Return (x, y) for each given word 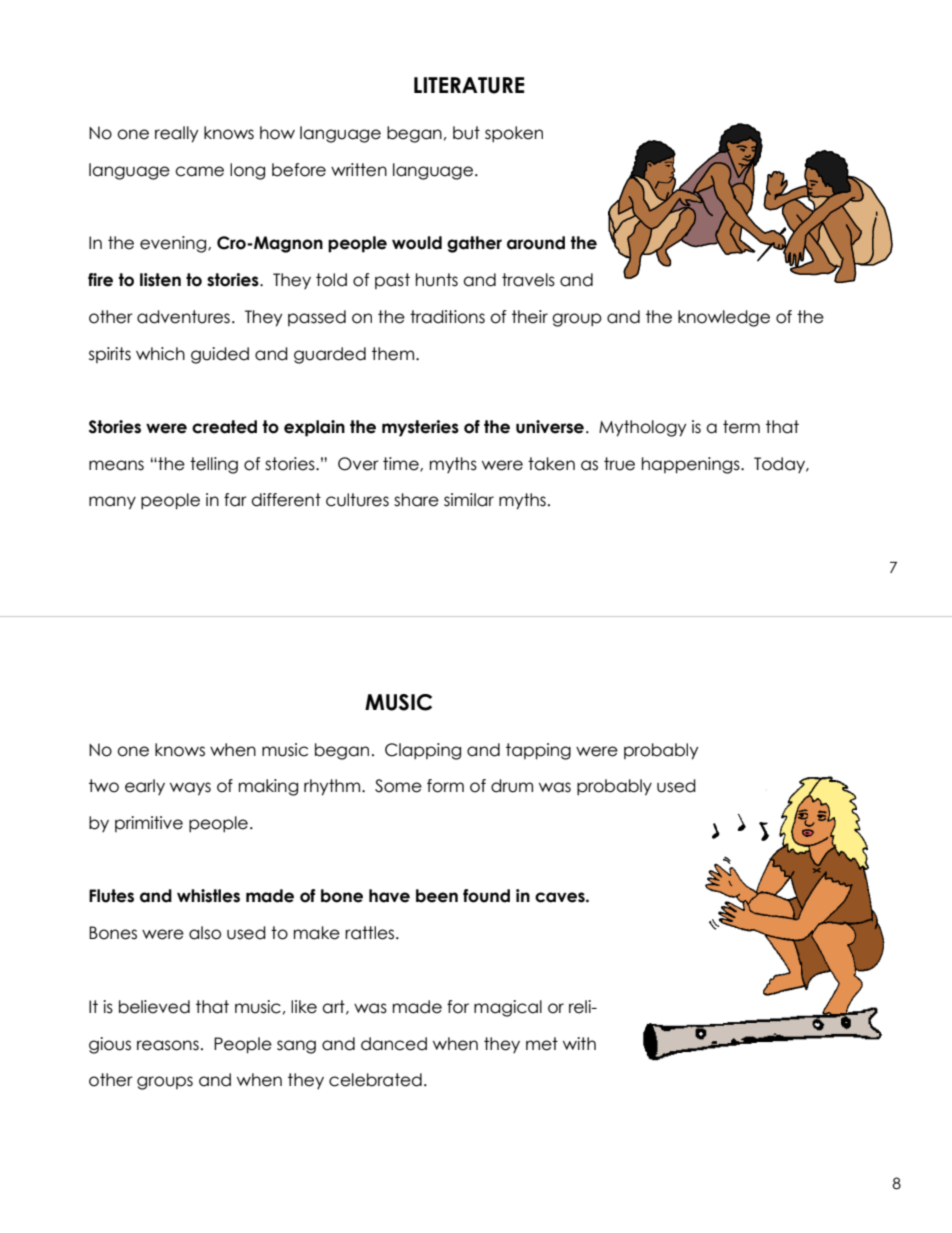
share (416, 500)
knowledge (724, 318)
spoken (514, 134)
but (466, 133)
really (177, 134)
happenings (692, 465)
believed (154, 1007)
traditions (447, 317)
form (445, 786)
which (160, 354)
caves (561, 897)
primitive (149, 824)
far (235, 500)
